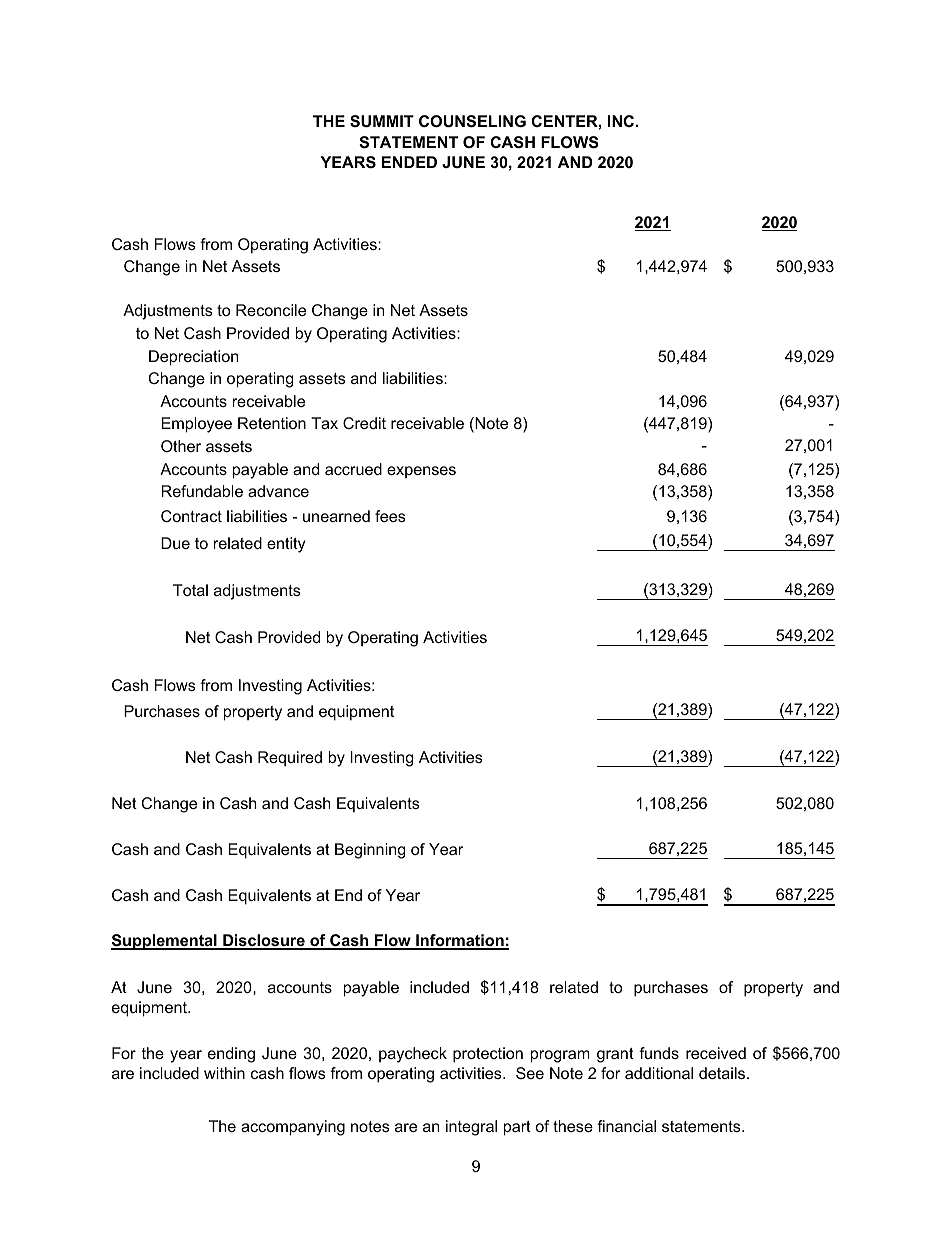 Image resolution: width=952 pixels, height=1233 pixels. Describe the element at coordinates (190, 590) in the page. I see `Total` at that location.
